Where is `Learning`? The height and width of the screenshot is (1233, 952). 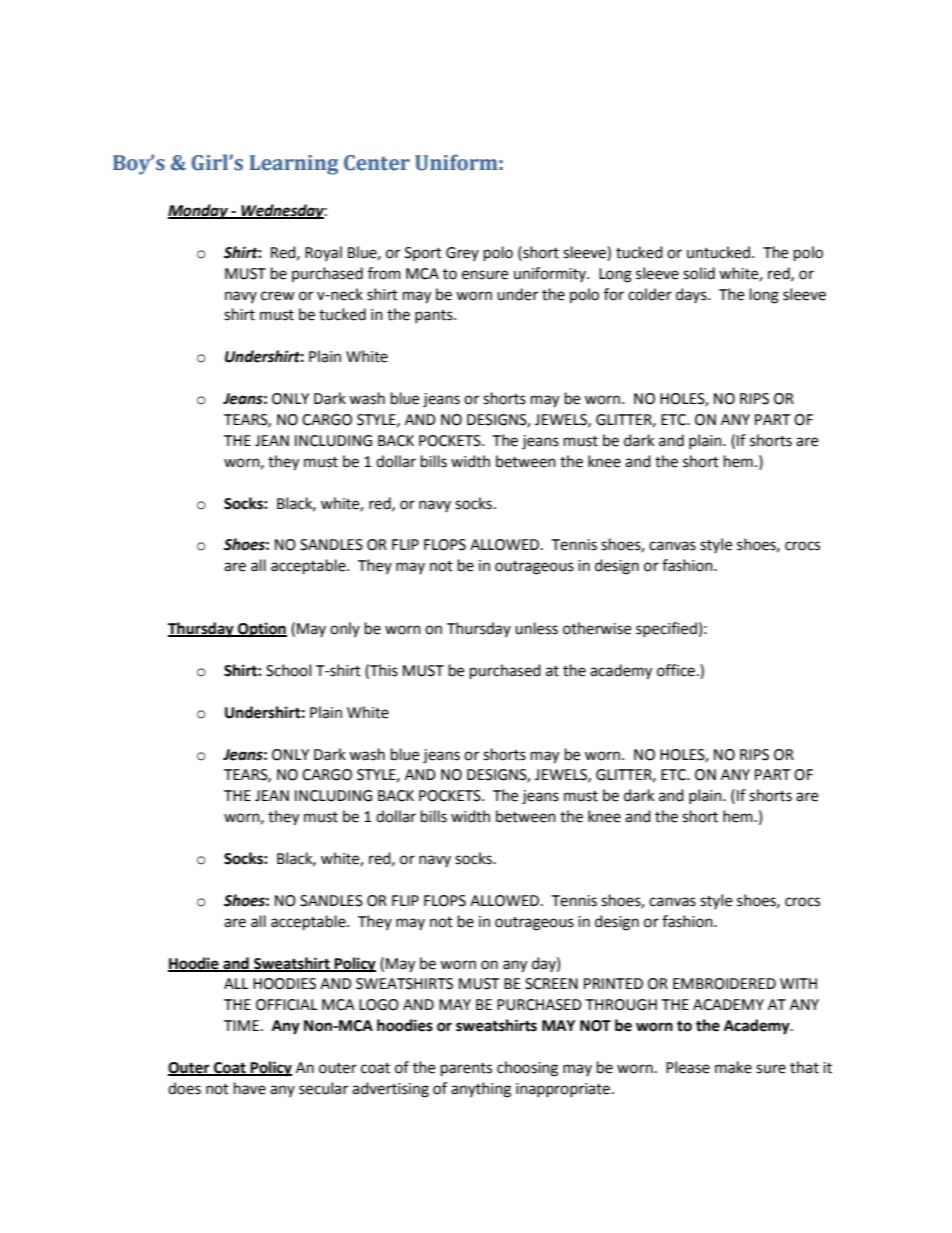
Learning is located at coordinates (294, 165).
